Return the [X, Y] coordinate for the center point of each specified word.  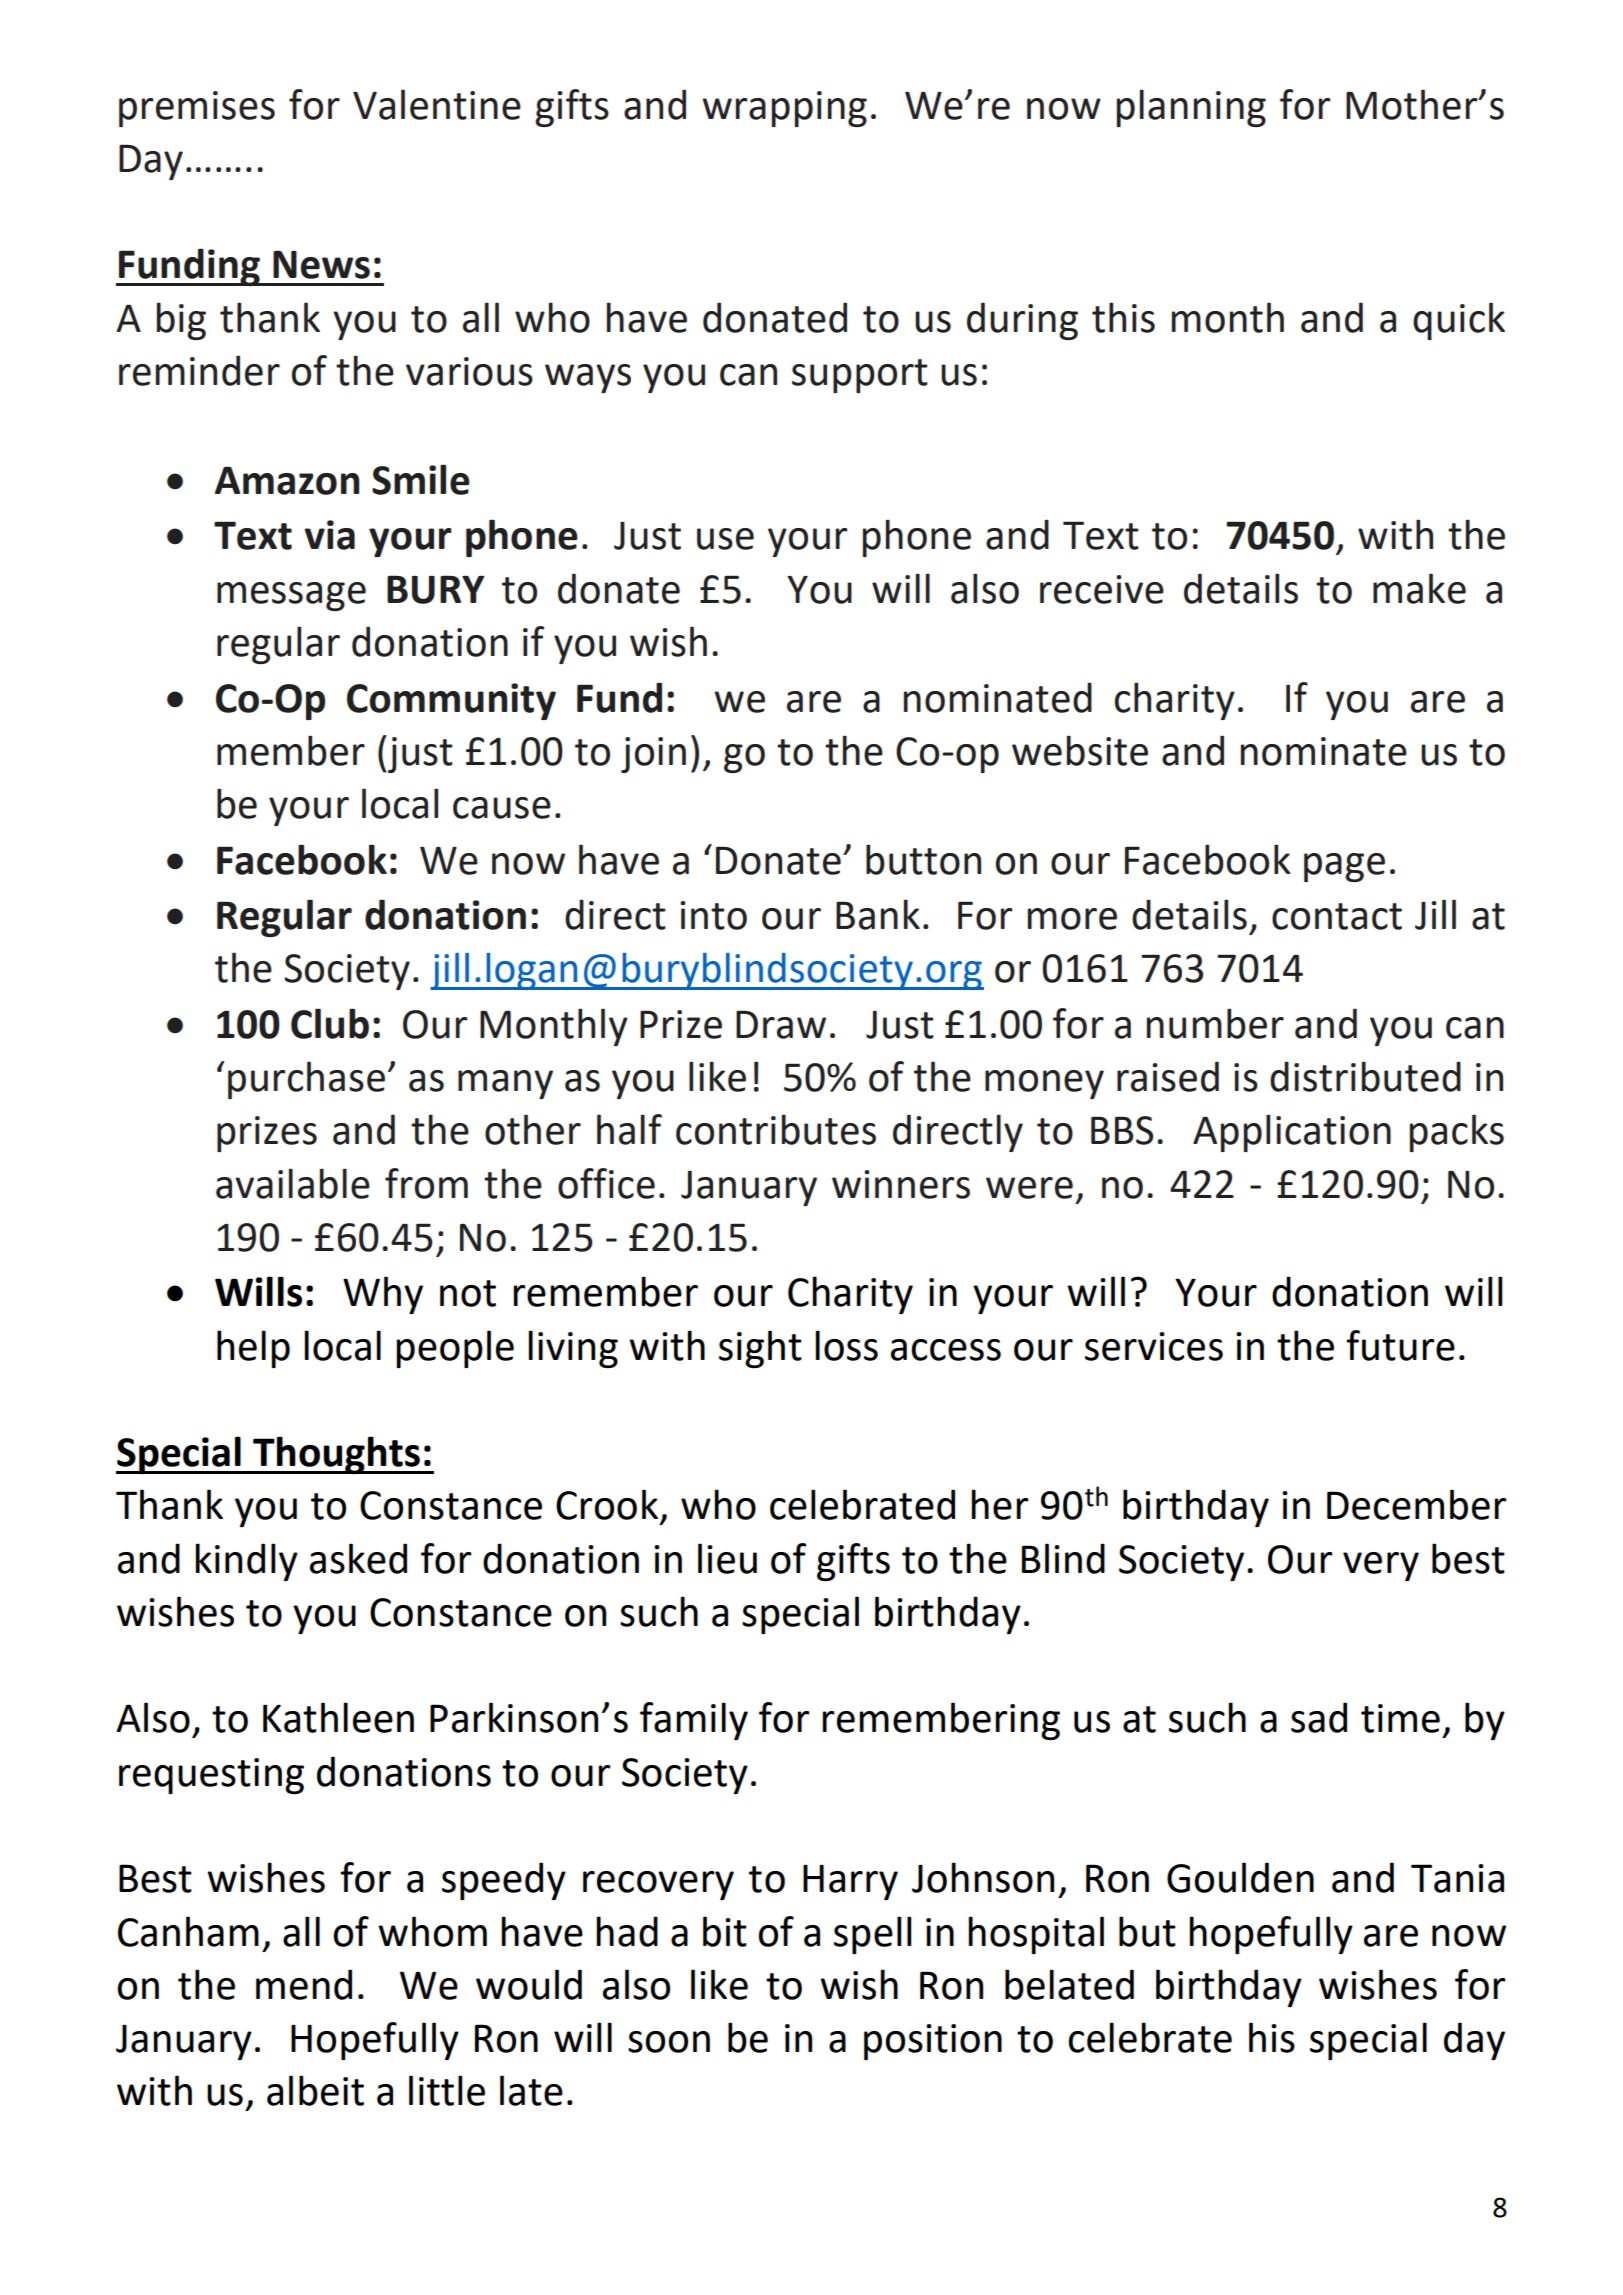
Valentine [437, 104]
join [653, 755]
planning [1191, 108]
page [1344, 867]
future [1400, 1345]
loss [846, 1345]
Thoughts [336, 1455]
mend [304, 1984]
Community [451, 701]
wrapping [784, 109]
